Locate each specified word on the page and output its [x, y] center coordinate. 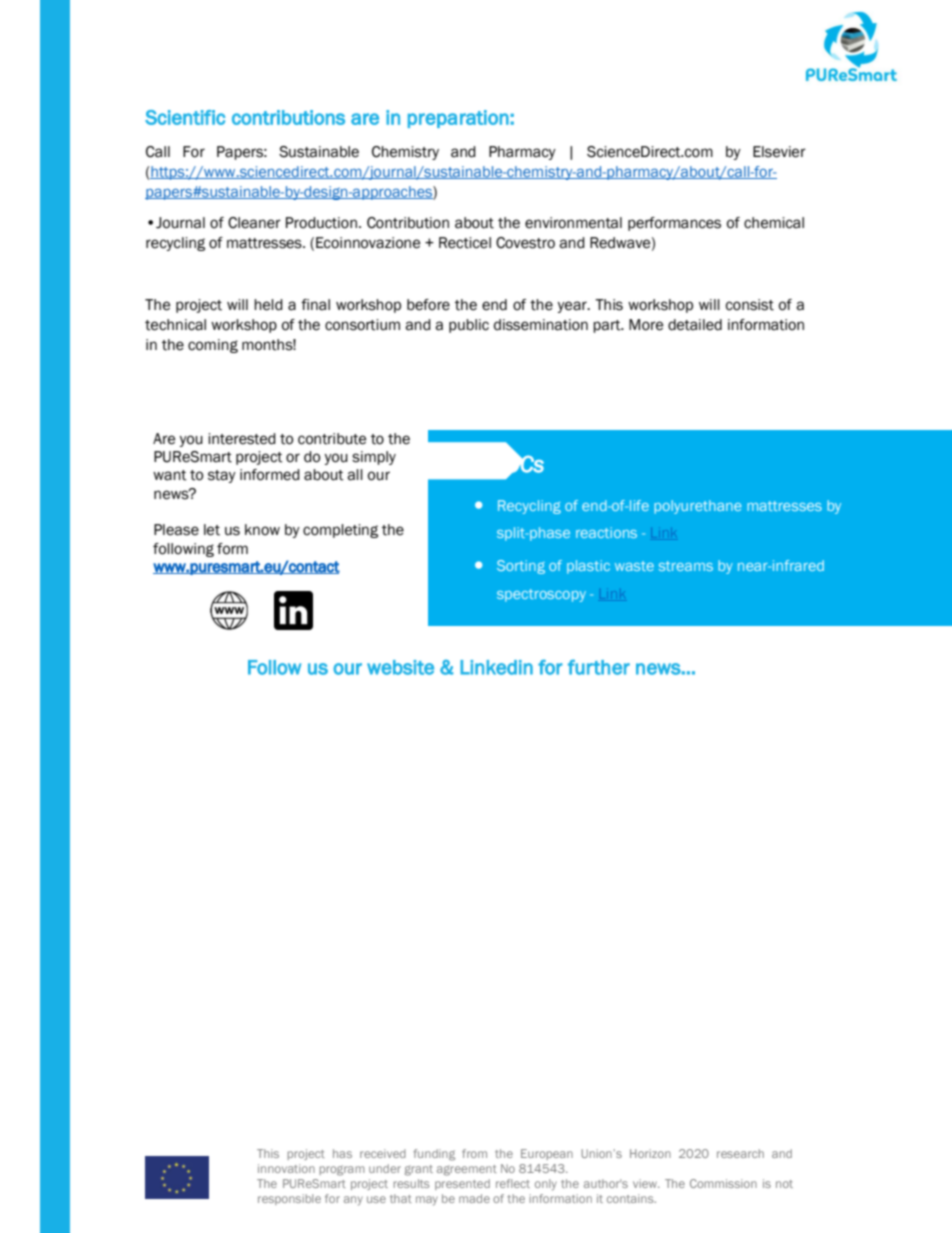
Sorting [521, 567]
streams [686, 566]
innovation [286, 1168]
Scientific [185, 117]
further [599, 667]
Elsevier [779, 152]
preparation [458, 119]
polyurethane [698, 507]
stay [222, 476]
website [400, 667]
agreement [467, 1170]
